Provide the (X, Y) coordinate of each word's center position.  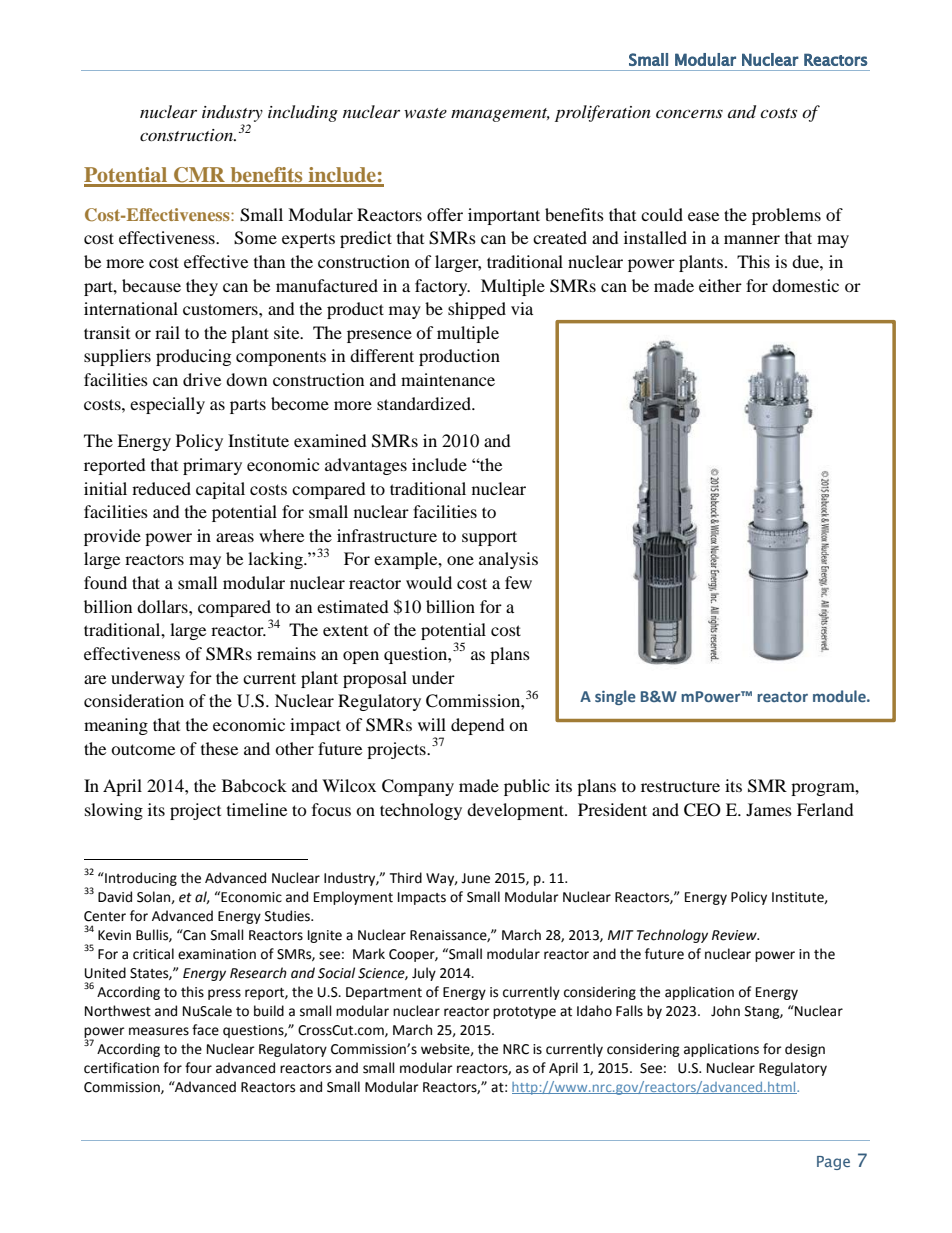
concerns (689, 113)
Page (833, 1163)
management (500, 115)
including (303, 113)
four (198, 1068)
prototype (524, 1013)
